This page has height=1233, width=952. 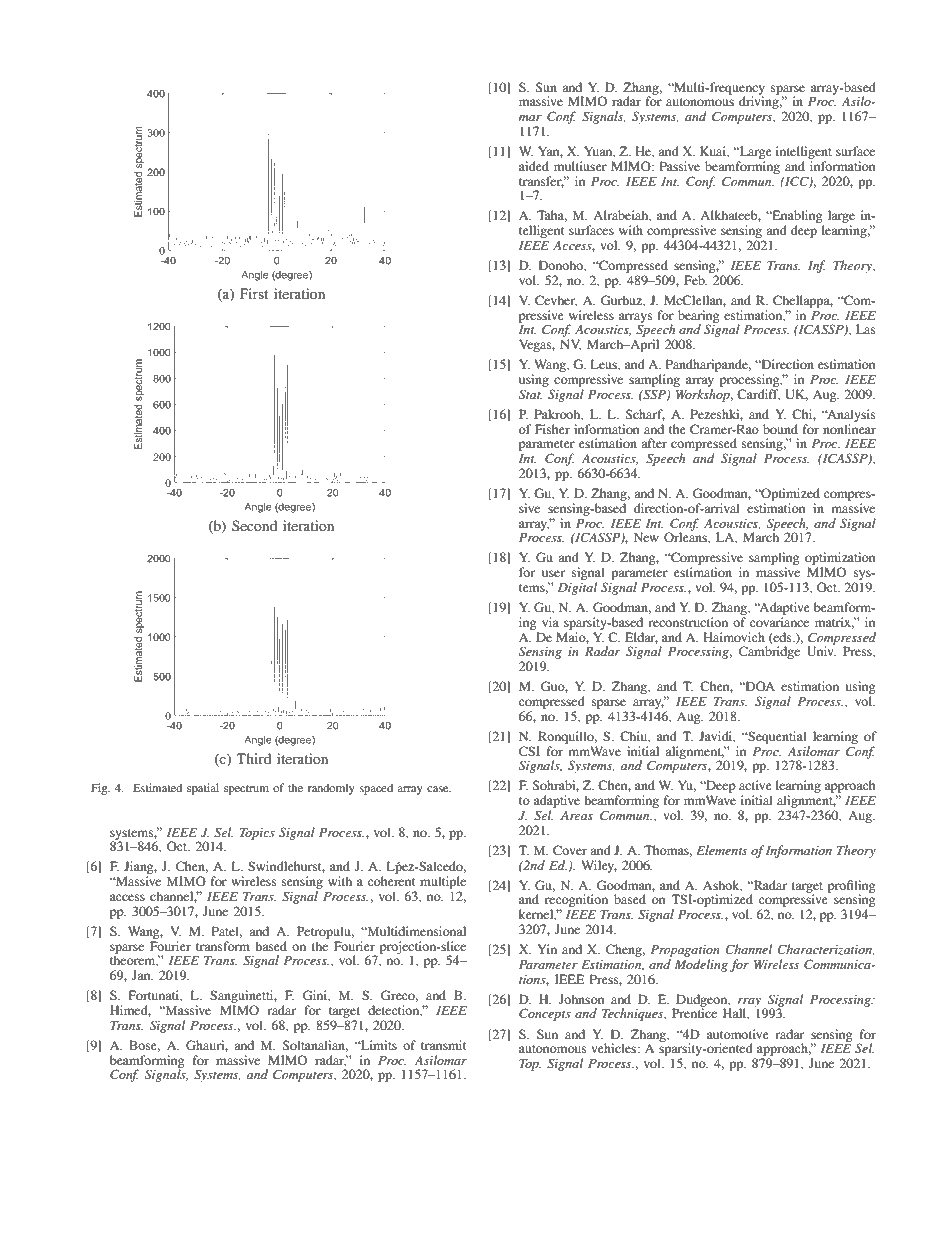 I want to click on First, so click(x=254, y=293).
